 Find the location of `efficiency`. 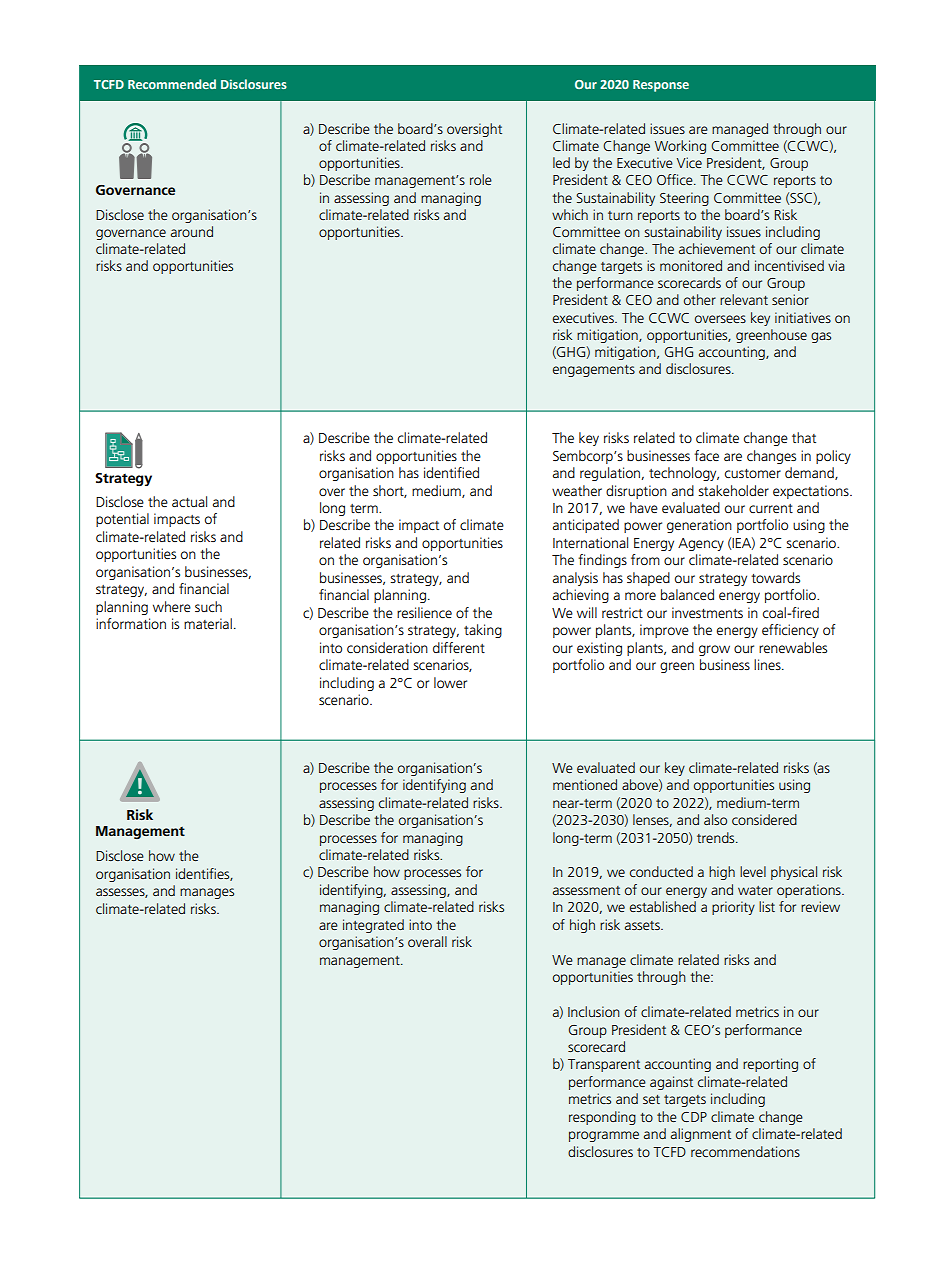

efficiency is located at coordinates (790, 631).
